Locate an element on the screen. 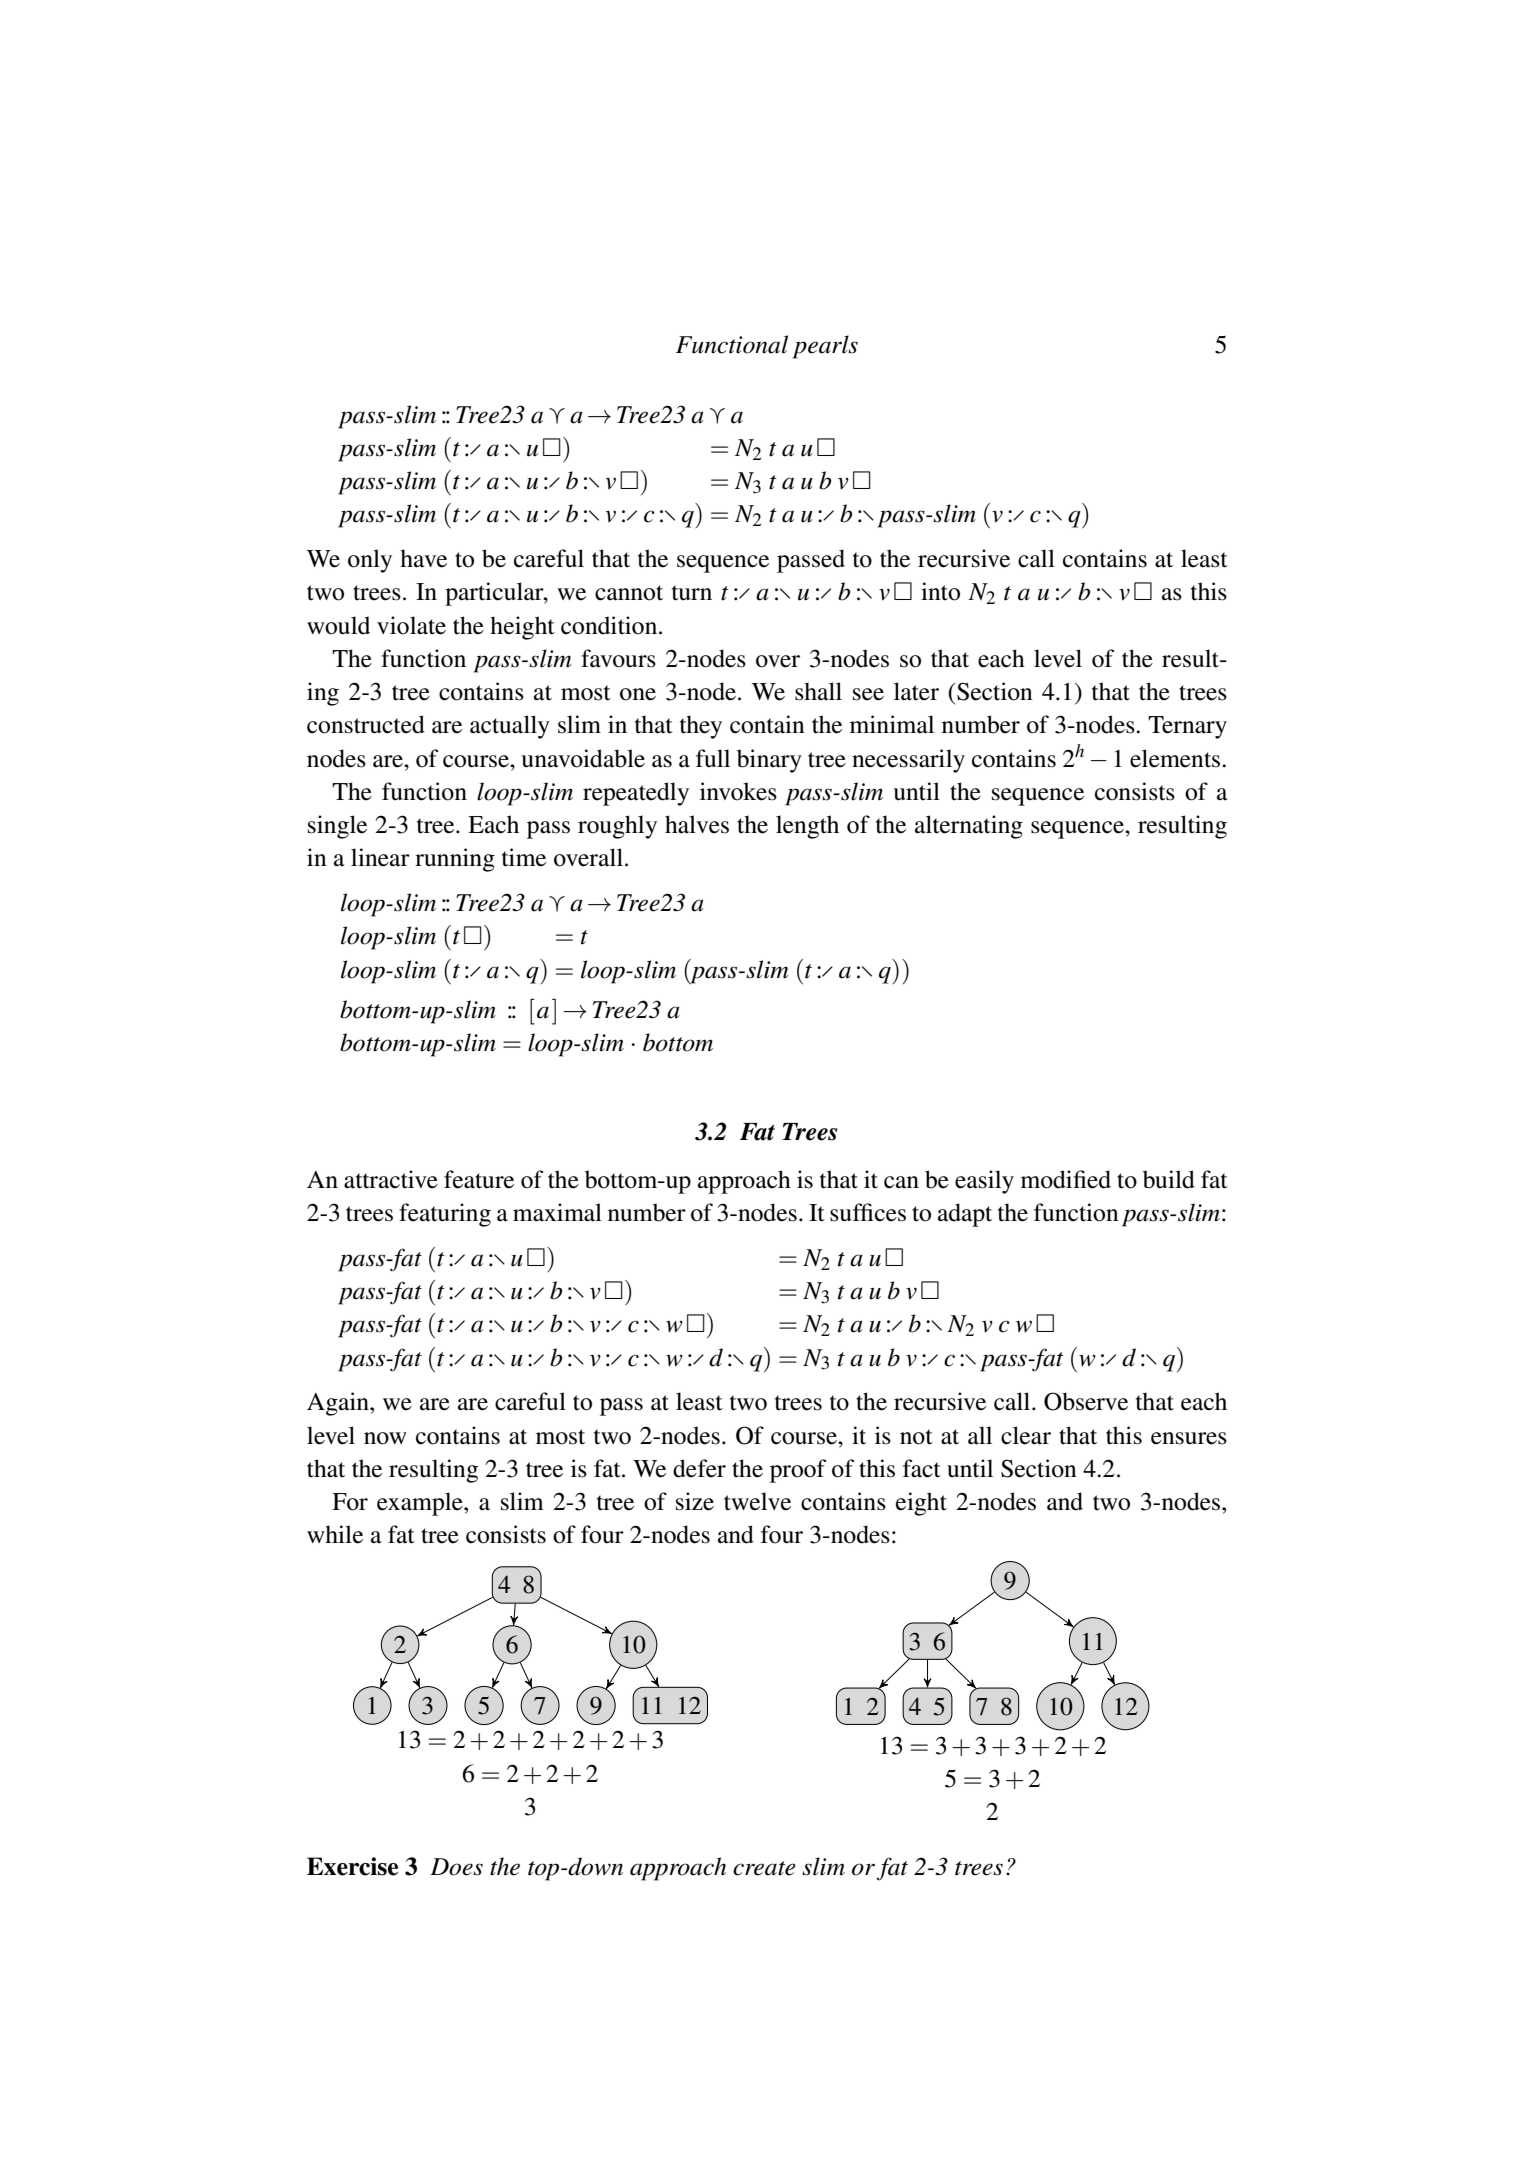 This screenshot has height=2161, width=1528. into is located at coordinates (940, 591).
